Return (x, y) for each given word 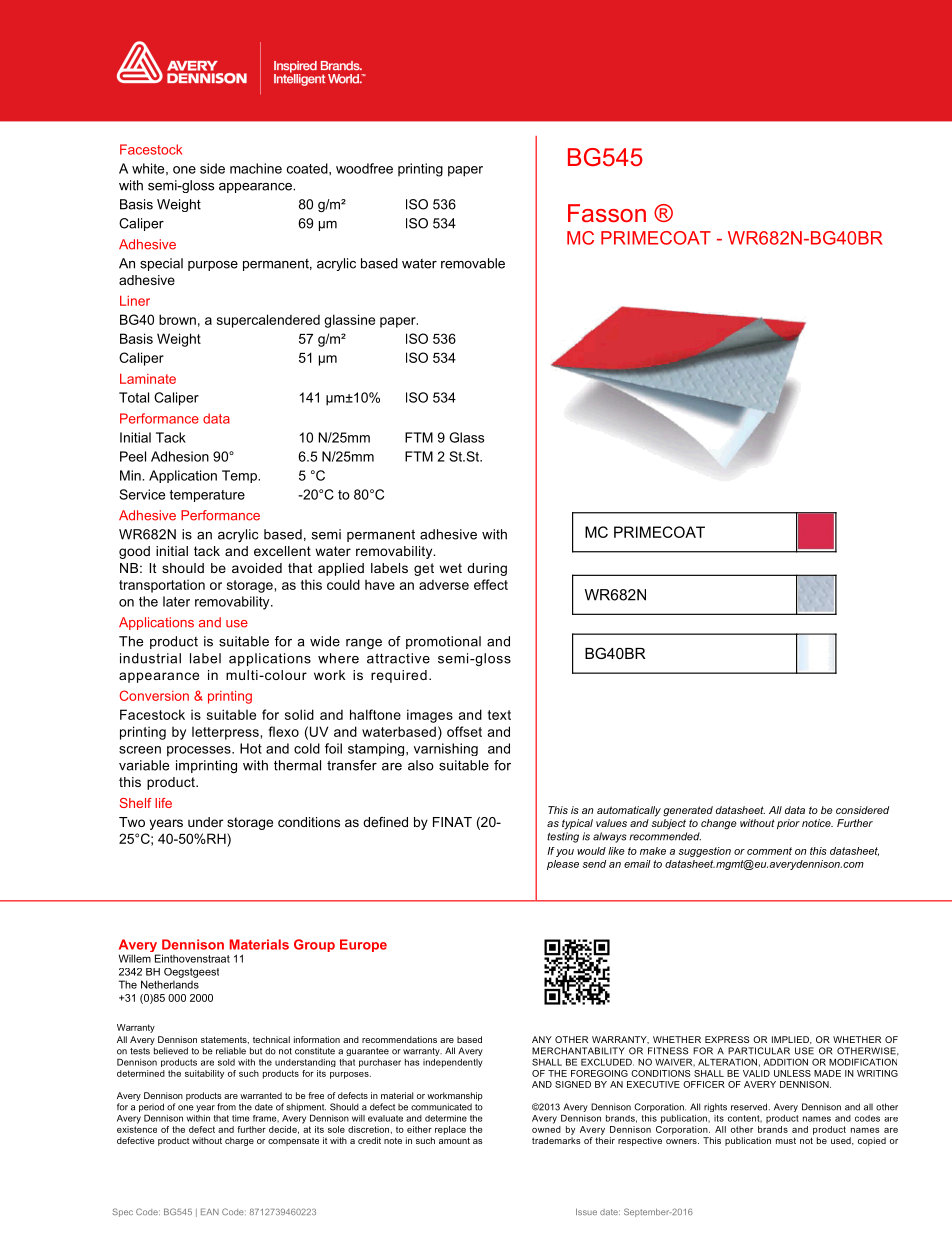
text (499, 715)
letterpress (225, 733)
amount (454, 1140)
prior (788, 824)
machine (256, 168)
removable (473, 263)
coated (308, 168)
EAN (210, 1211)
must (786, 1140)
